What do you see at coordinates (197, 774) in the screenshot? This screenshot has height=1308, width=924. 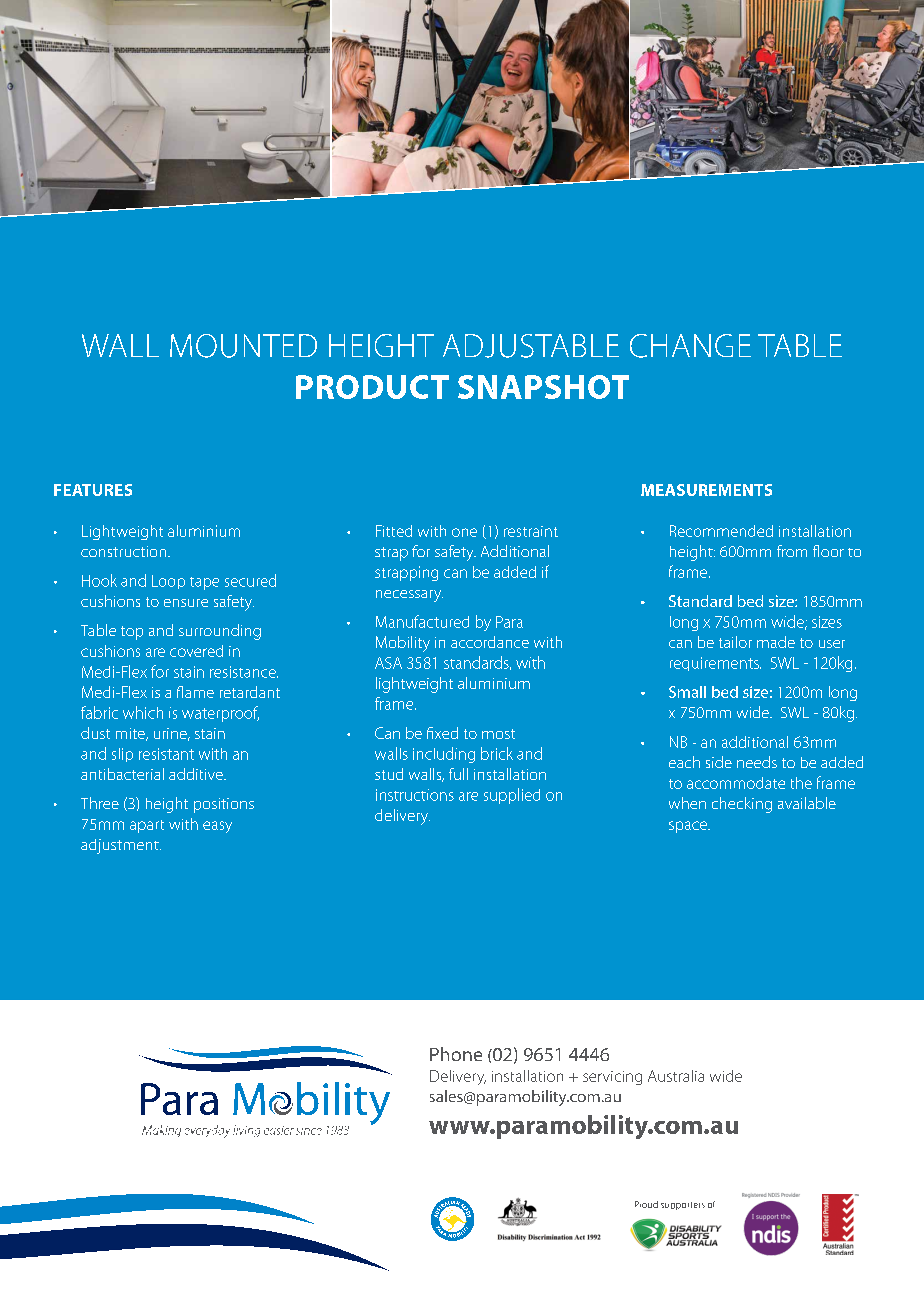 I see `additive` at bounding box center [197, 774].
